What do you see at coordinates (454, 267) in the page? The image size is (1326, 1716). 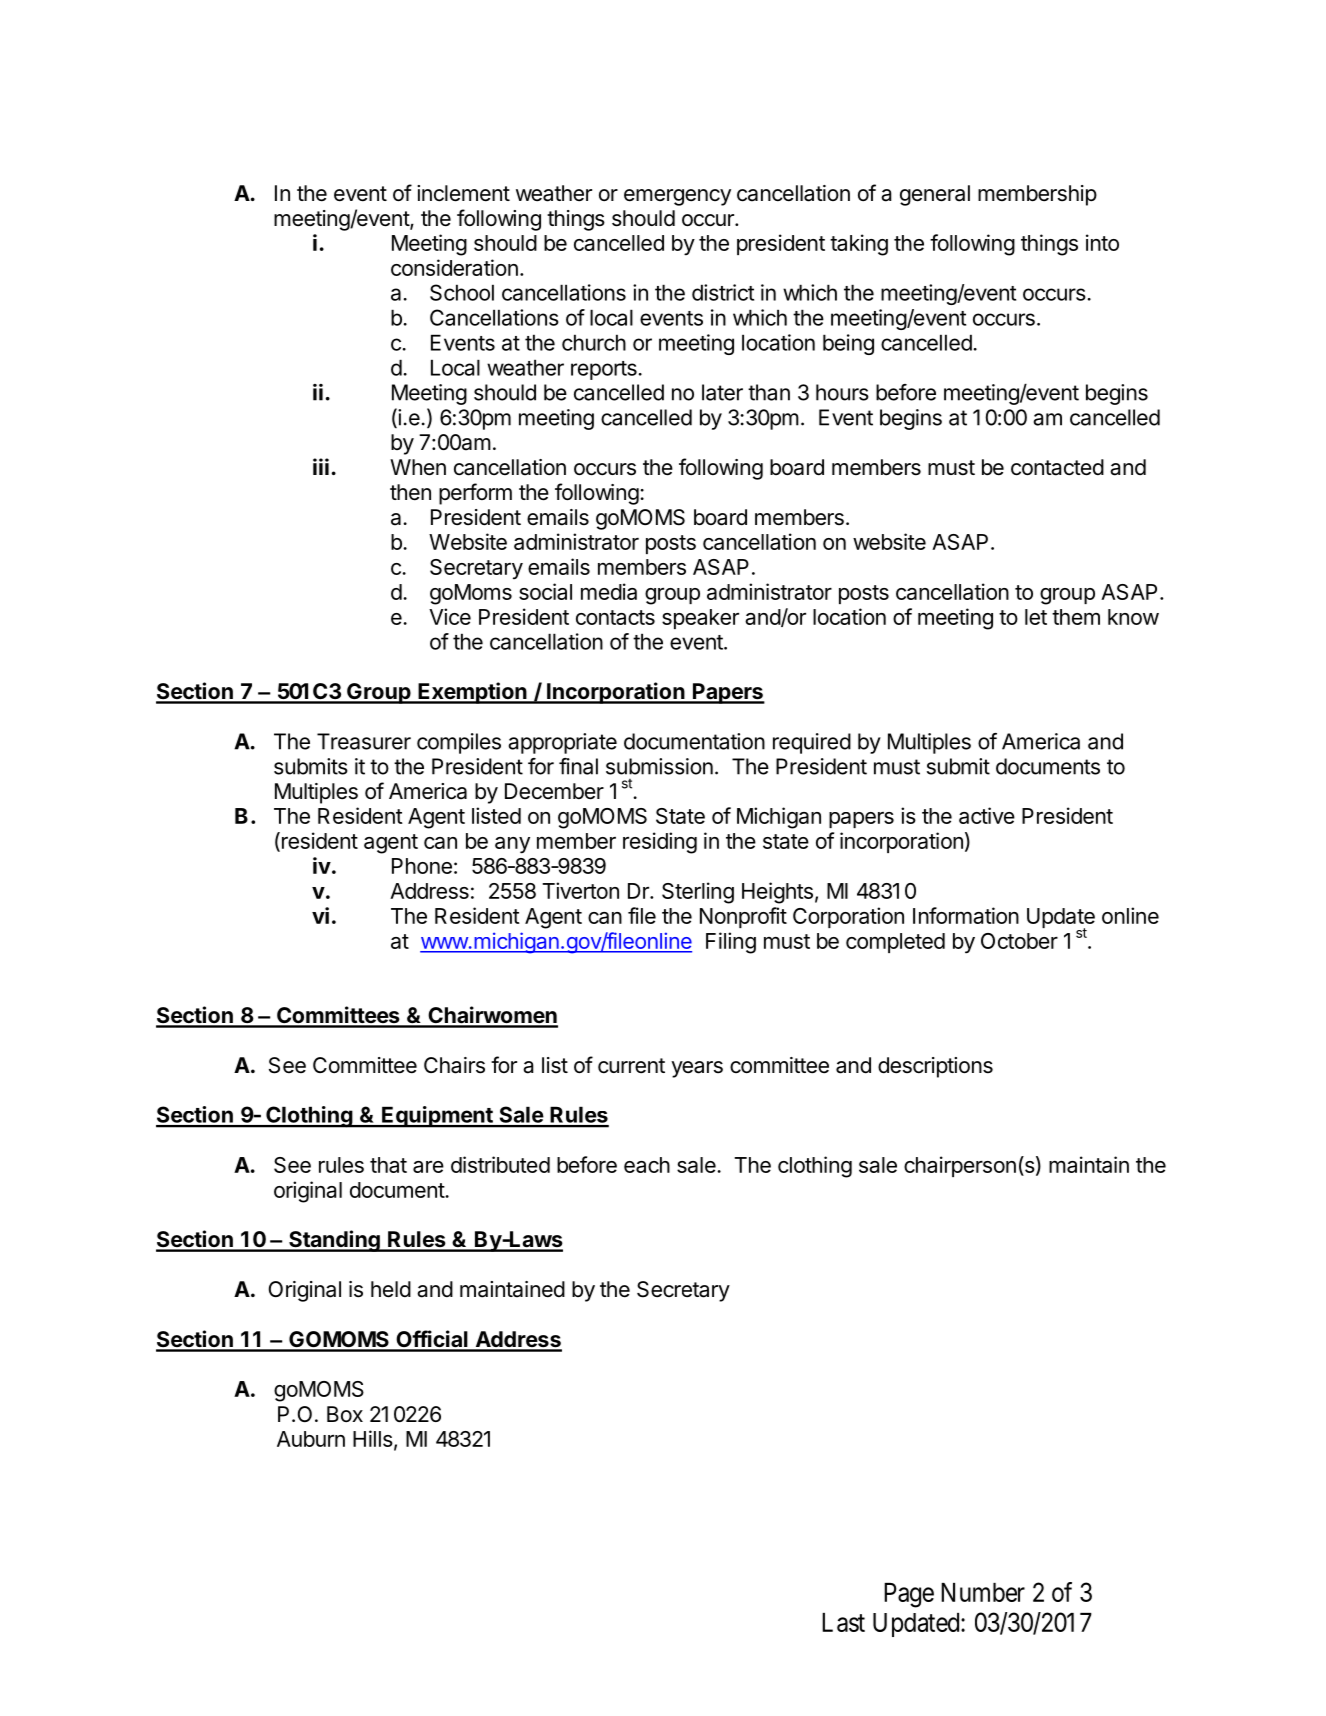 I see `consideration` at bounding box center [454, 267].
